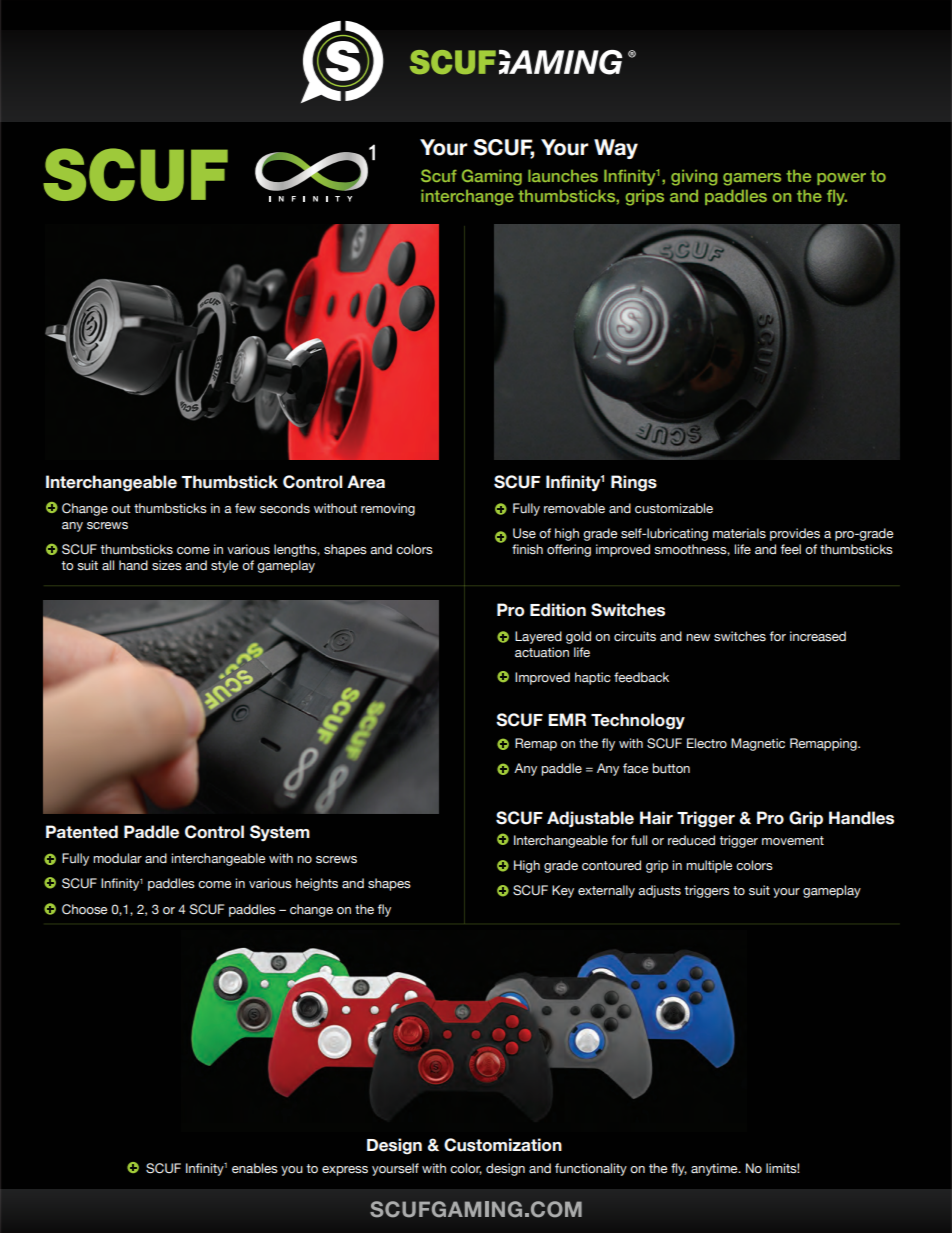 Image resolution: width=952 pixels, height=1233 pixels. What do you see at coordinates (634, 483) in the image?
I see `Rings` at bounding box center [634, 483].
